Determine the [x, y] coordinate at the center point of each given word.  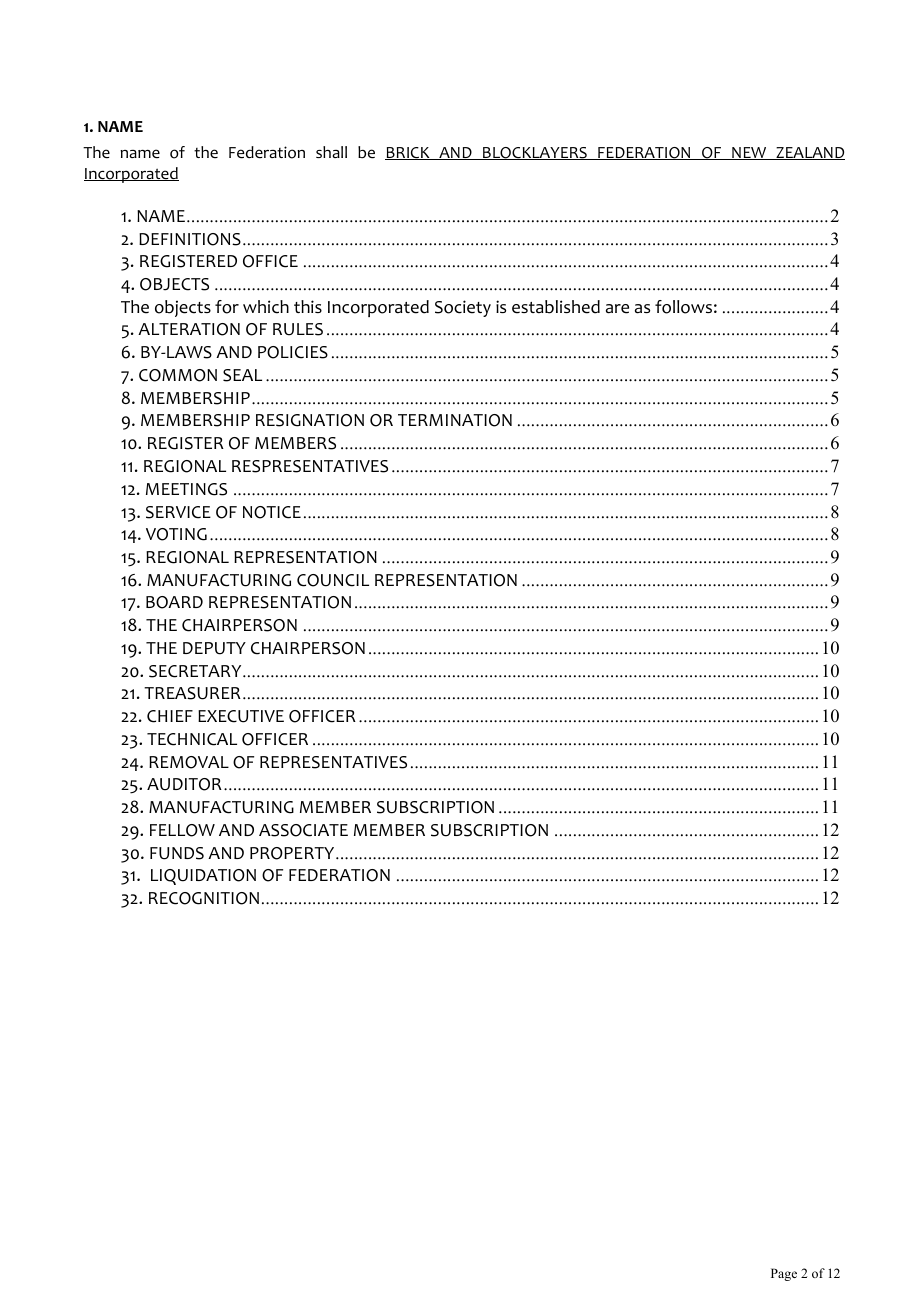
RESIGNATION [310, 420]
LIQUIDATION [203, 877]
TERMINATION [455, 420]
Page [784, 1274]
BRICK [408, 153]
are [617, 309]
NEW [749, 153]
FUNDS [177, 853]
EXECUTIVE [241, 716]
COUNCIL [333, 580]
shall [331, 152]
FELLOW [182, 830]
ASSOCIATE [303, 830]
